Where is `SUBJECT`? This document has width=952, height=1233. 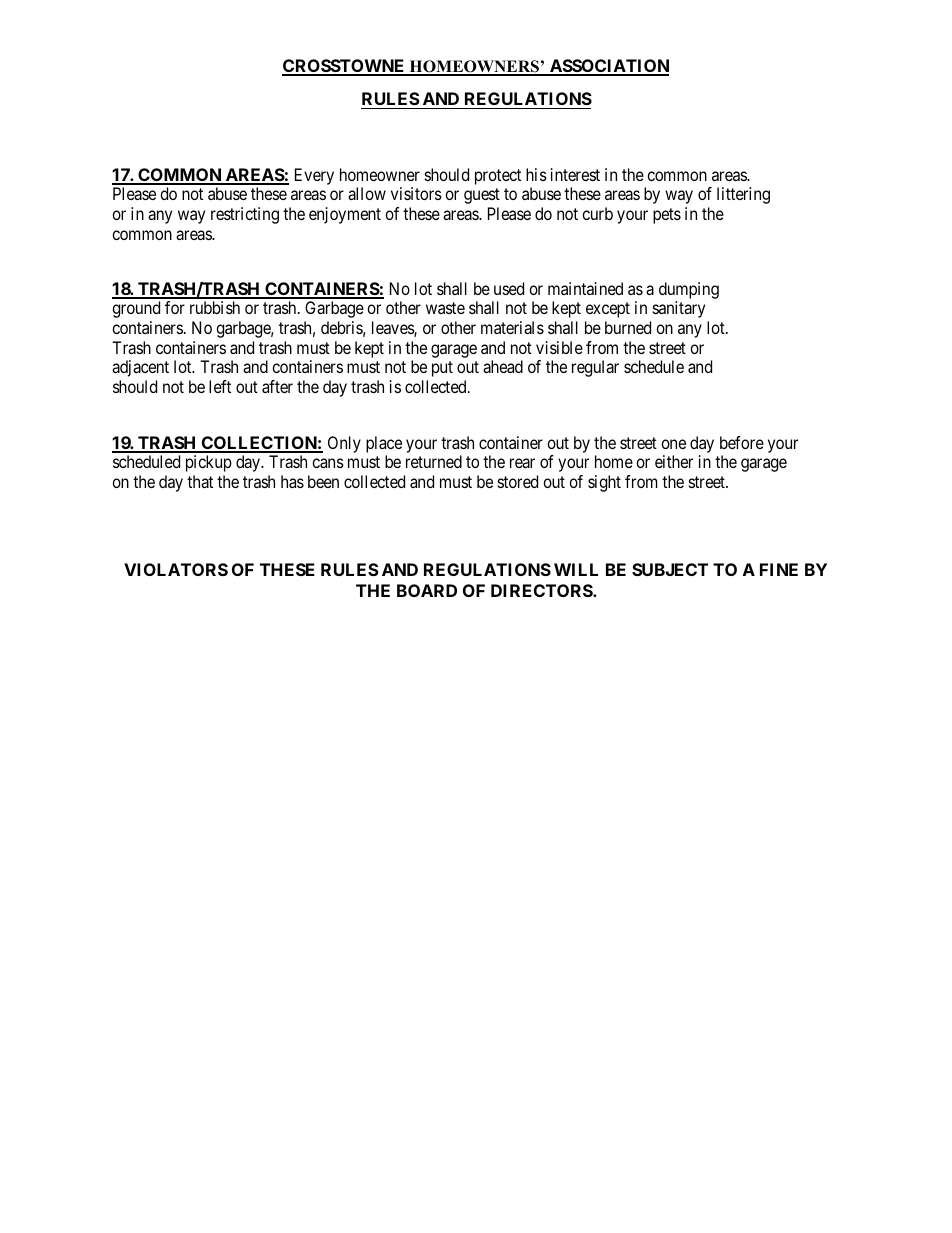
SUBJECT is located at coordinates (670, 569).
